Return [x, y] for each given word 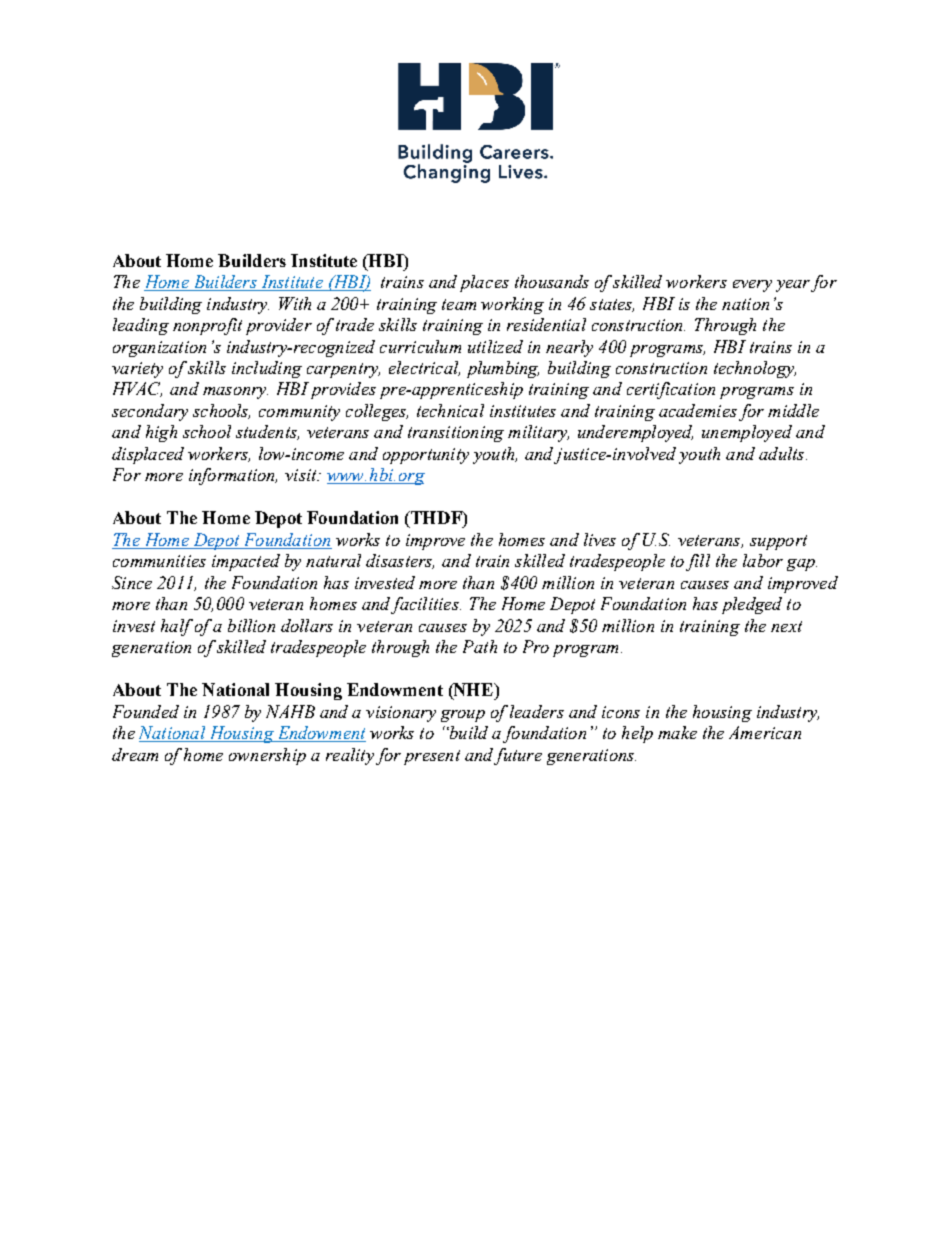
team [459, 304]
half [177, 627]
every [752, 286]
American [765, 732]
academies [698, 410]
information [233, 476]
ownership [267, 756]
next [786, 626]
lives [600, 539]
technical [450, 410]
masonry [235, 393]
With [295, 303]
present [432, 757]
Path [480, 646]
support [778, 542]
